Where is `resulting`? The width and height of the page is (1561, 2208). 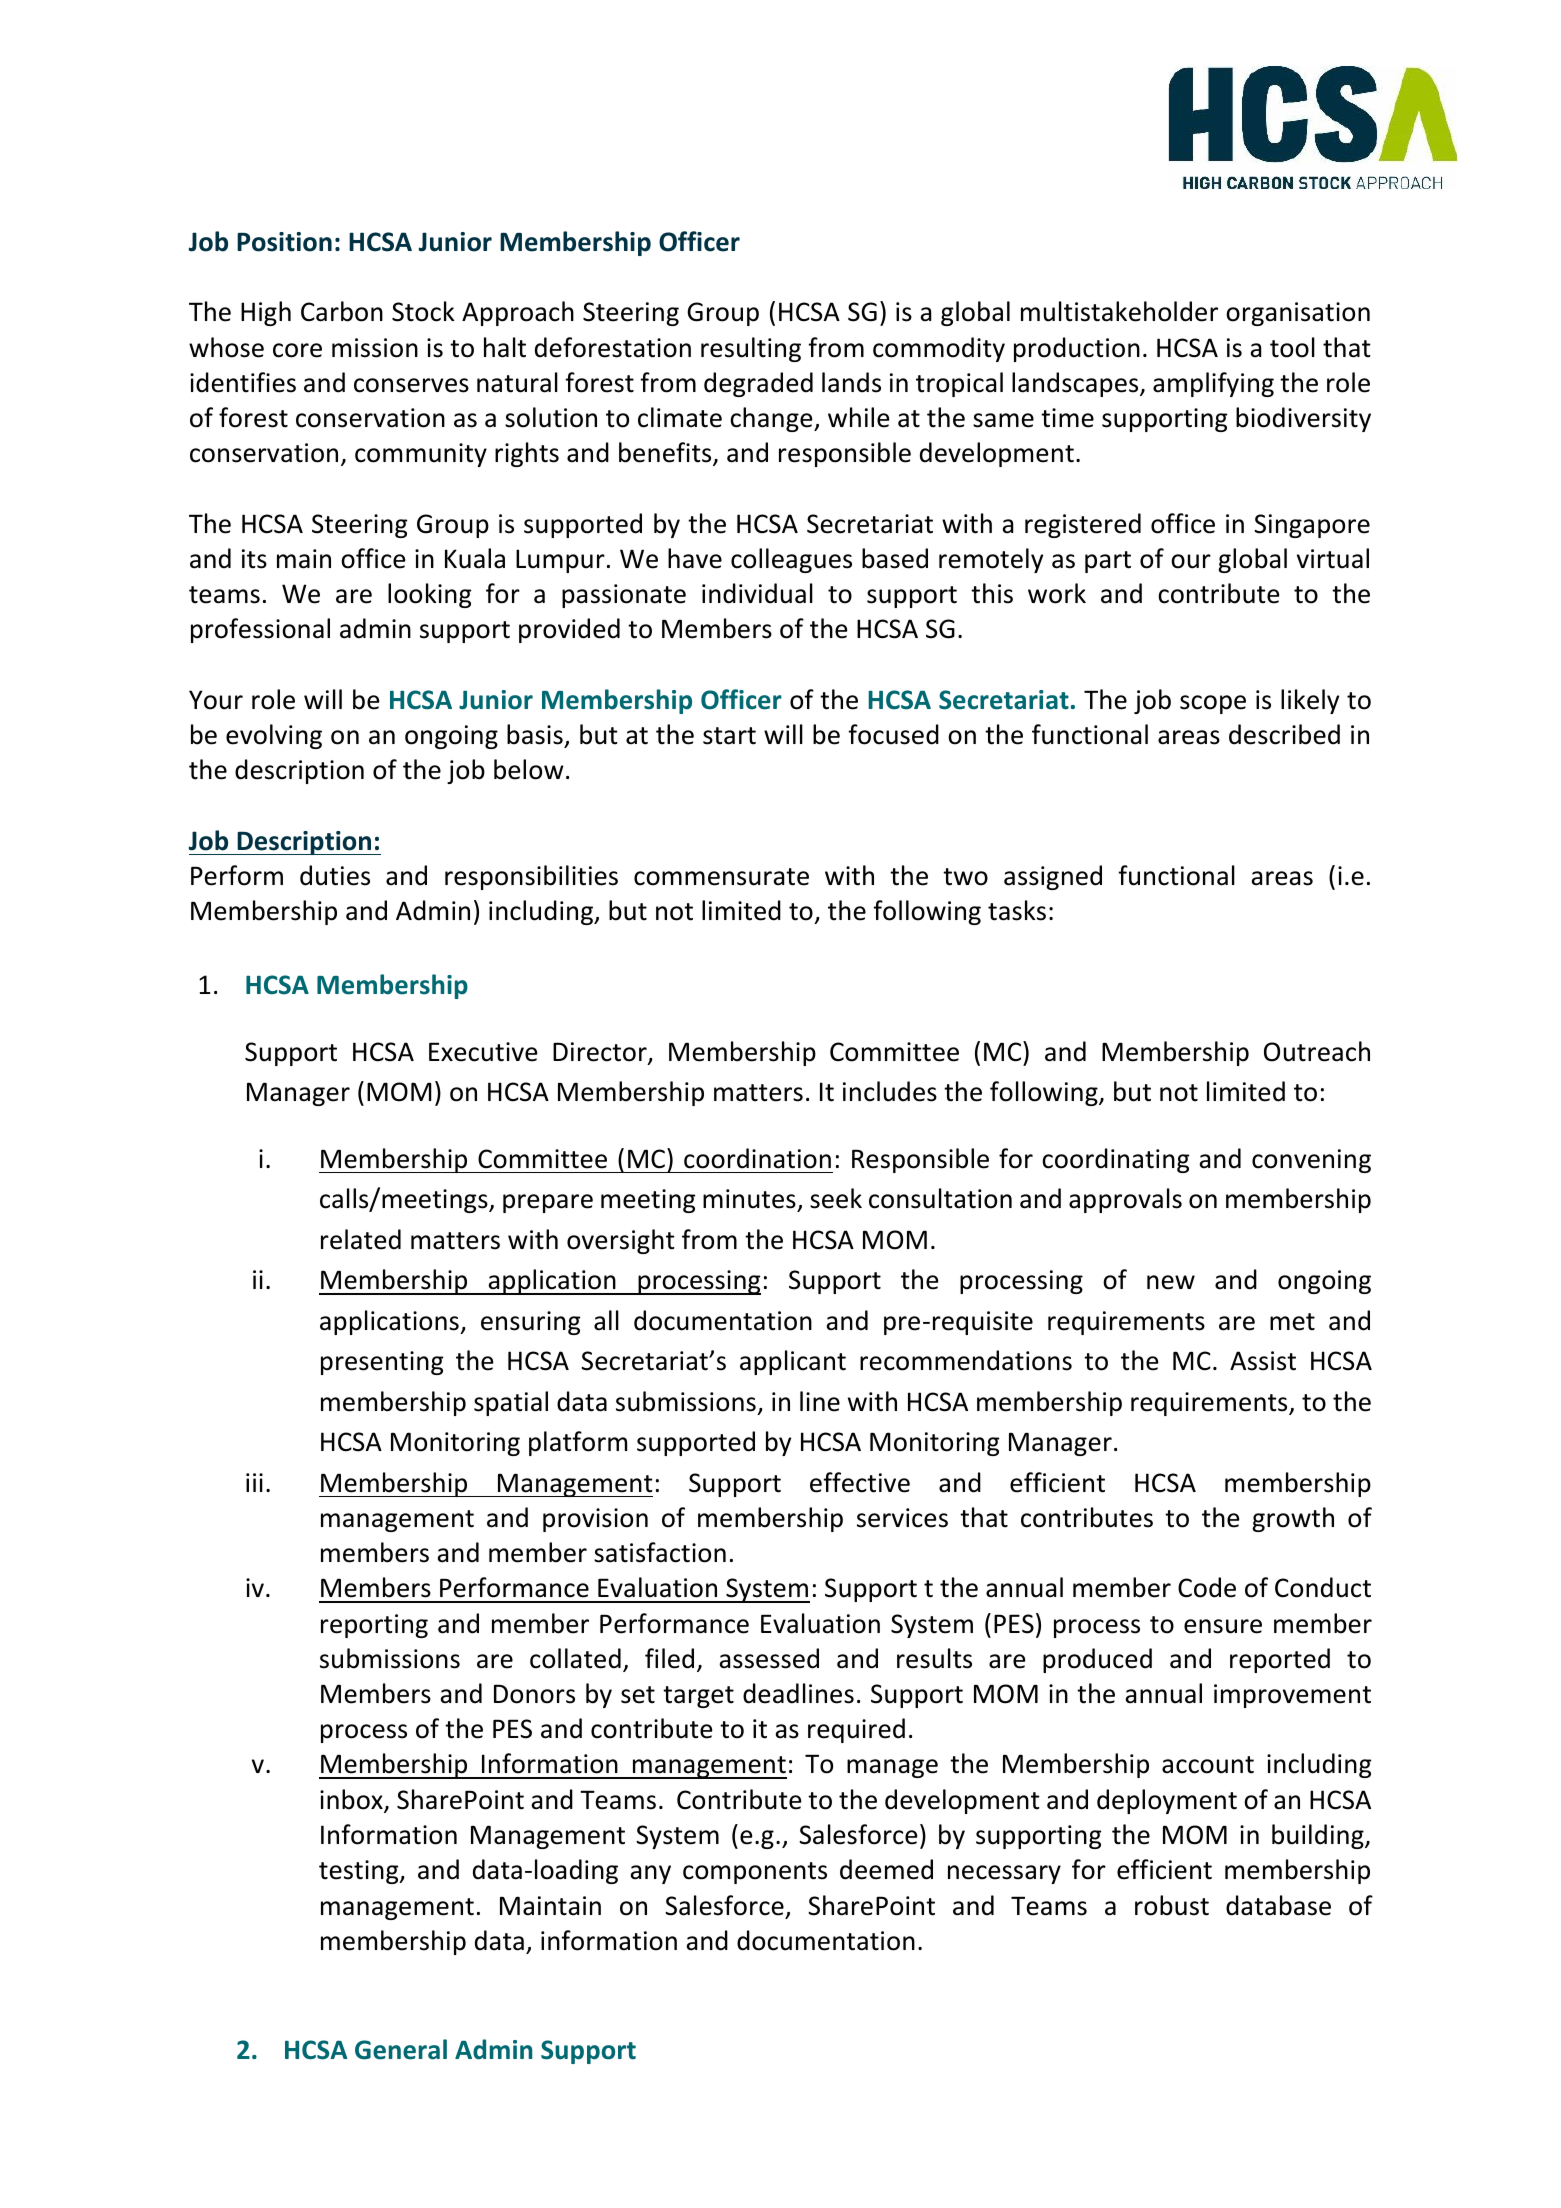
resulting is located at coordinates (751, 349).
